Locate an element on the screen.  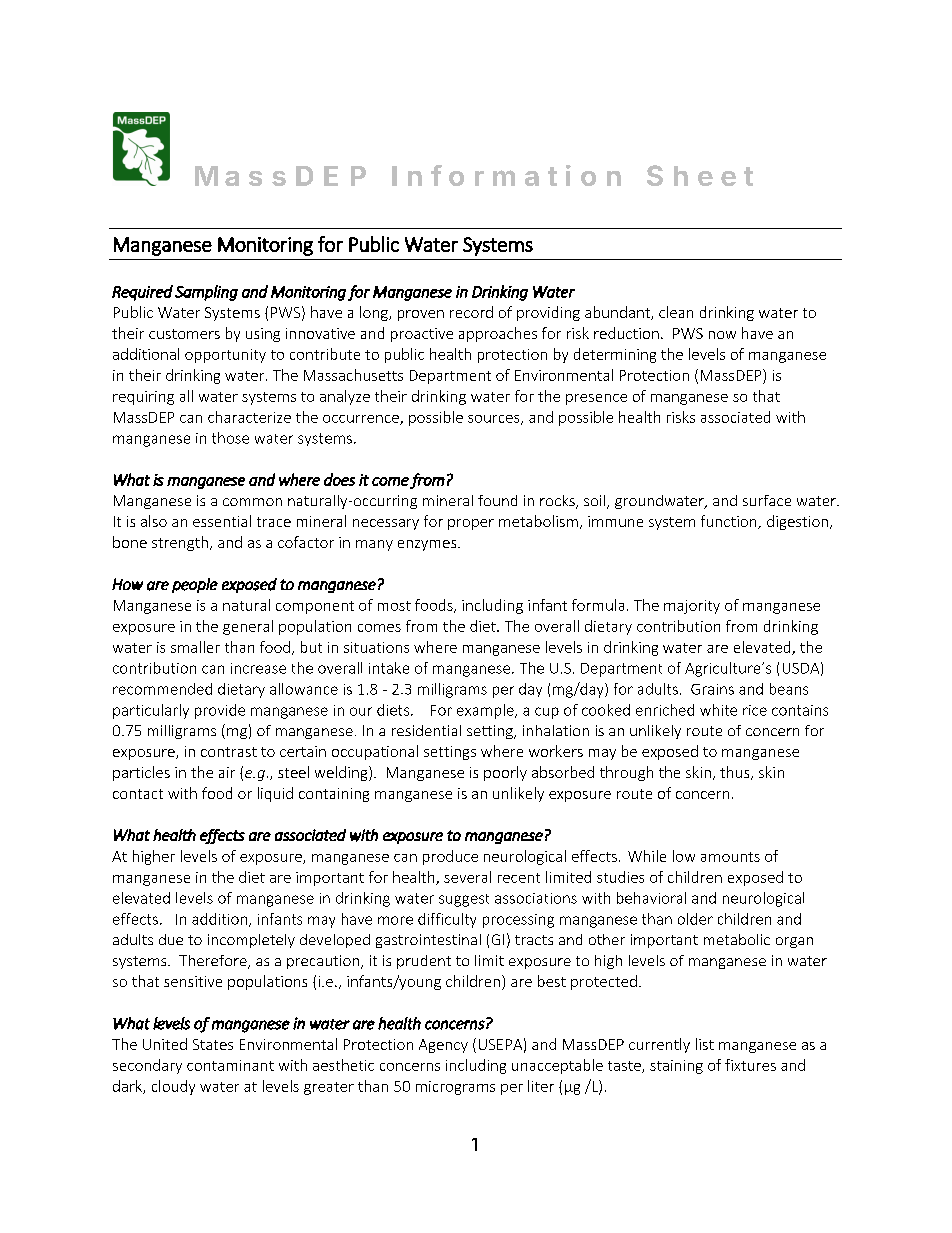
essential is located at coordinates (222, 521).
